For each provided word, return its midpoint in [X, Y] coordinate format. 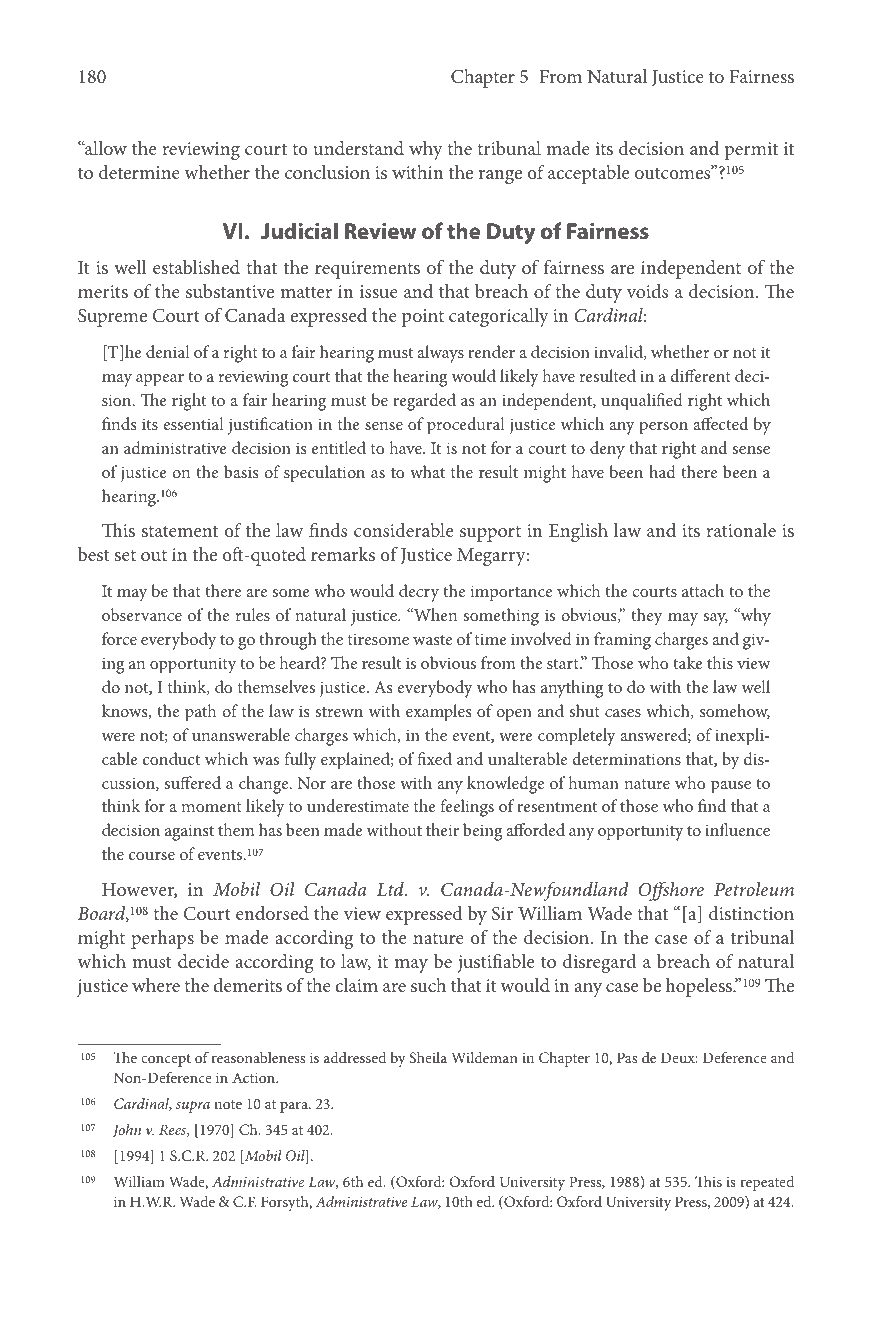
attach [703, 590]
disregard [599, 963]
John [127, 1130]
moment [211, 807]
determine [139, 172]
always [441, 354]
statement [180, 531]
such [428, 985]
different [700, 375]
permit [751, 151]
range [500, 177]
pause [731, 787]
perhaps [162, 939]
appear [160, 380]
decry [419, 593]
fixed [434, 758]
